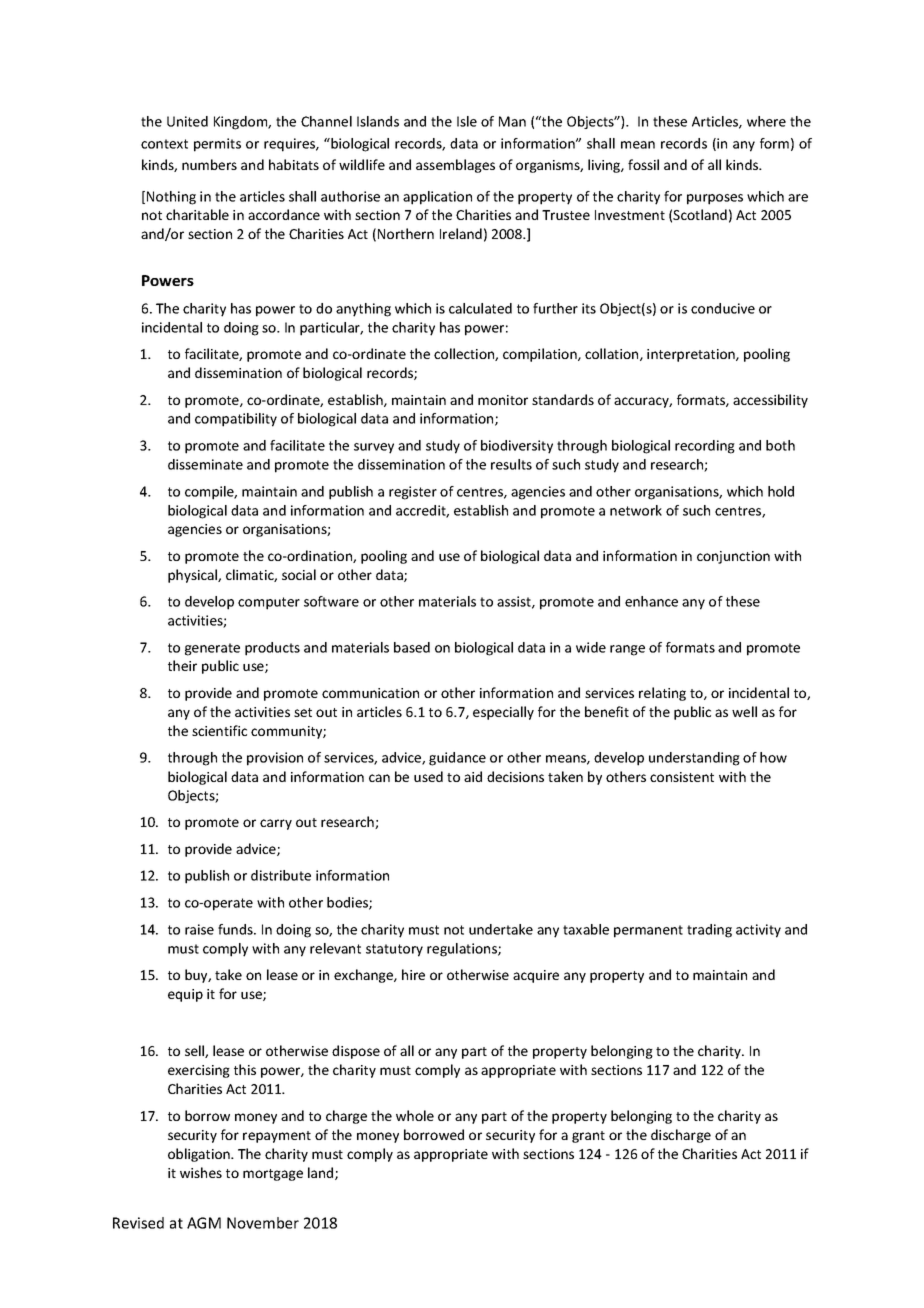  I want to click on purposes, so click(715, 199).
